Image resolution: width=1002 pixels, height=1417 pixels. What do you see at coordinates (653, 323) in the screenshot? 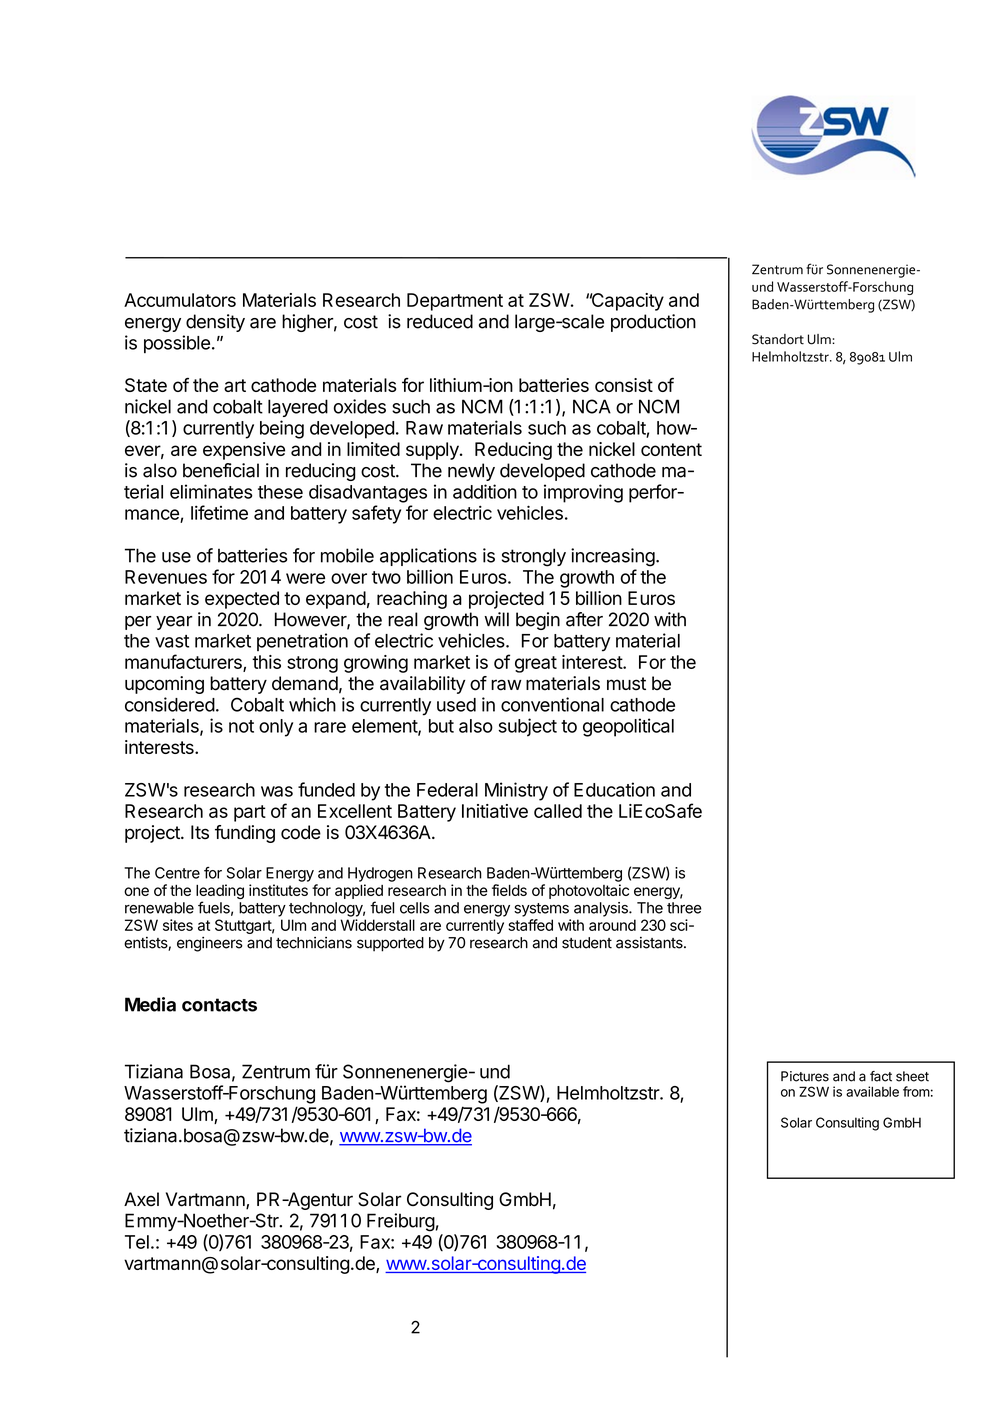
I see `production` at bounding box center [653, 323].
